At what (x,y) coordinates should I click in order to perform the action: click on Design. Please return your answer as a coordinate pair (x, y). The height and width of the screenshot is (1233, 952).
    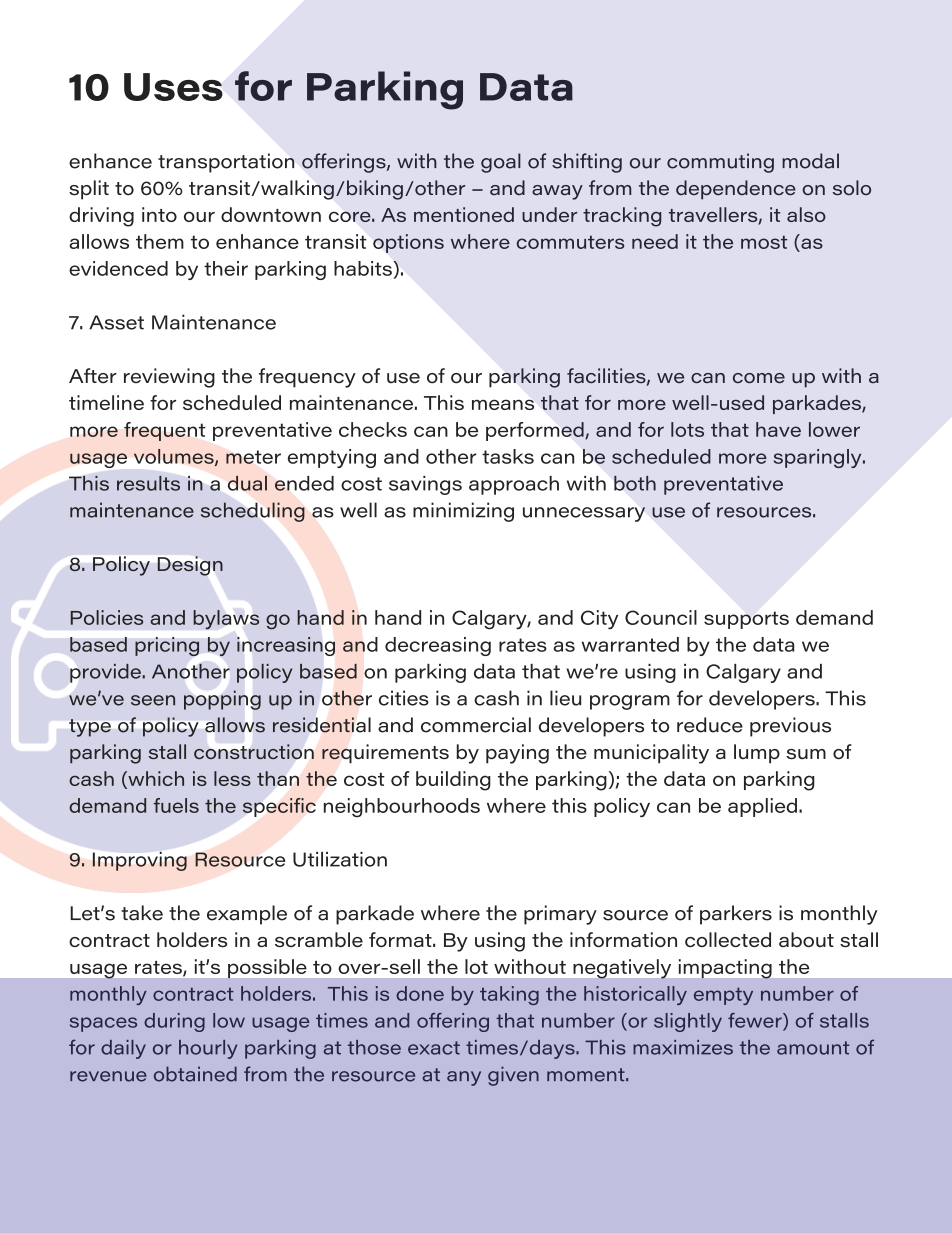
    Looking at the image, I should click on (190, 566).
